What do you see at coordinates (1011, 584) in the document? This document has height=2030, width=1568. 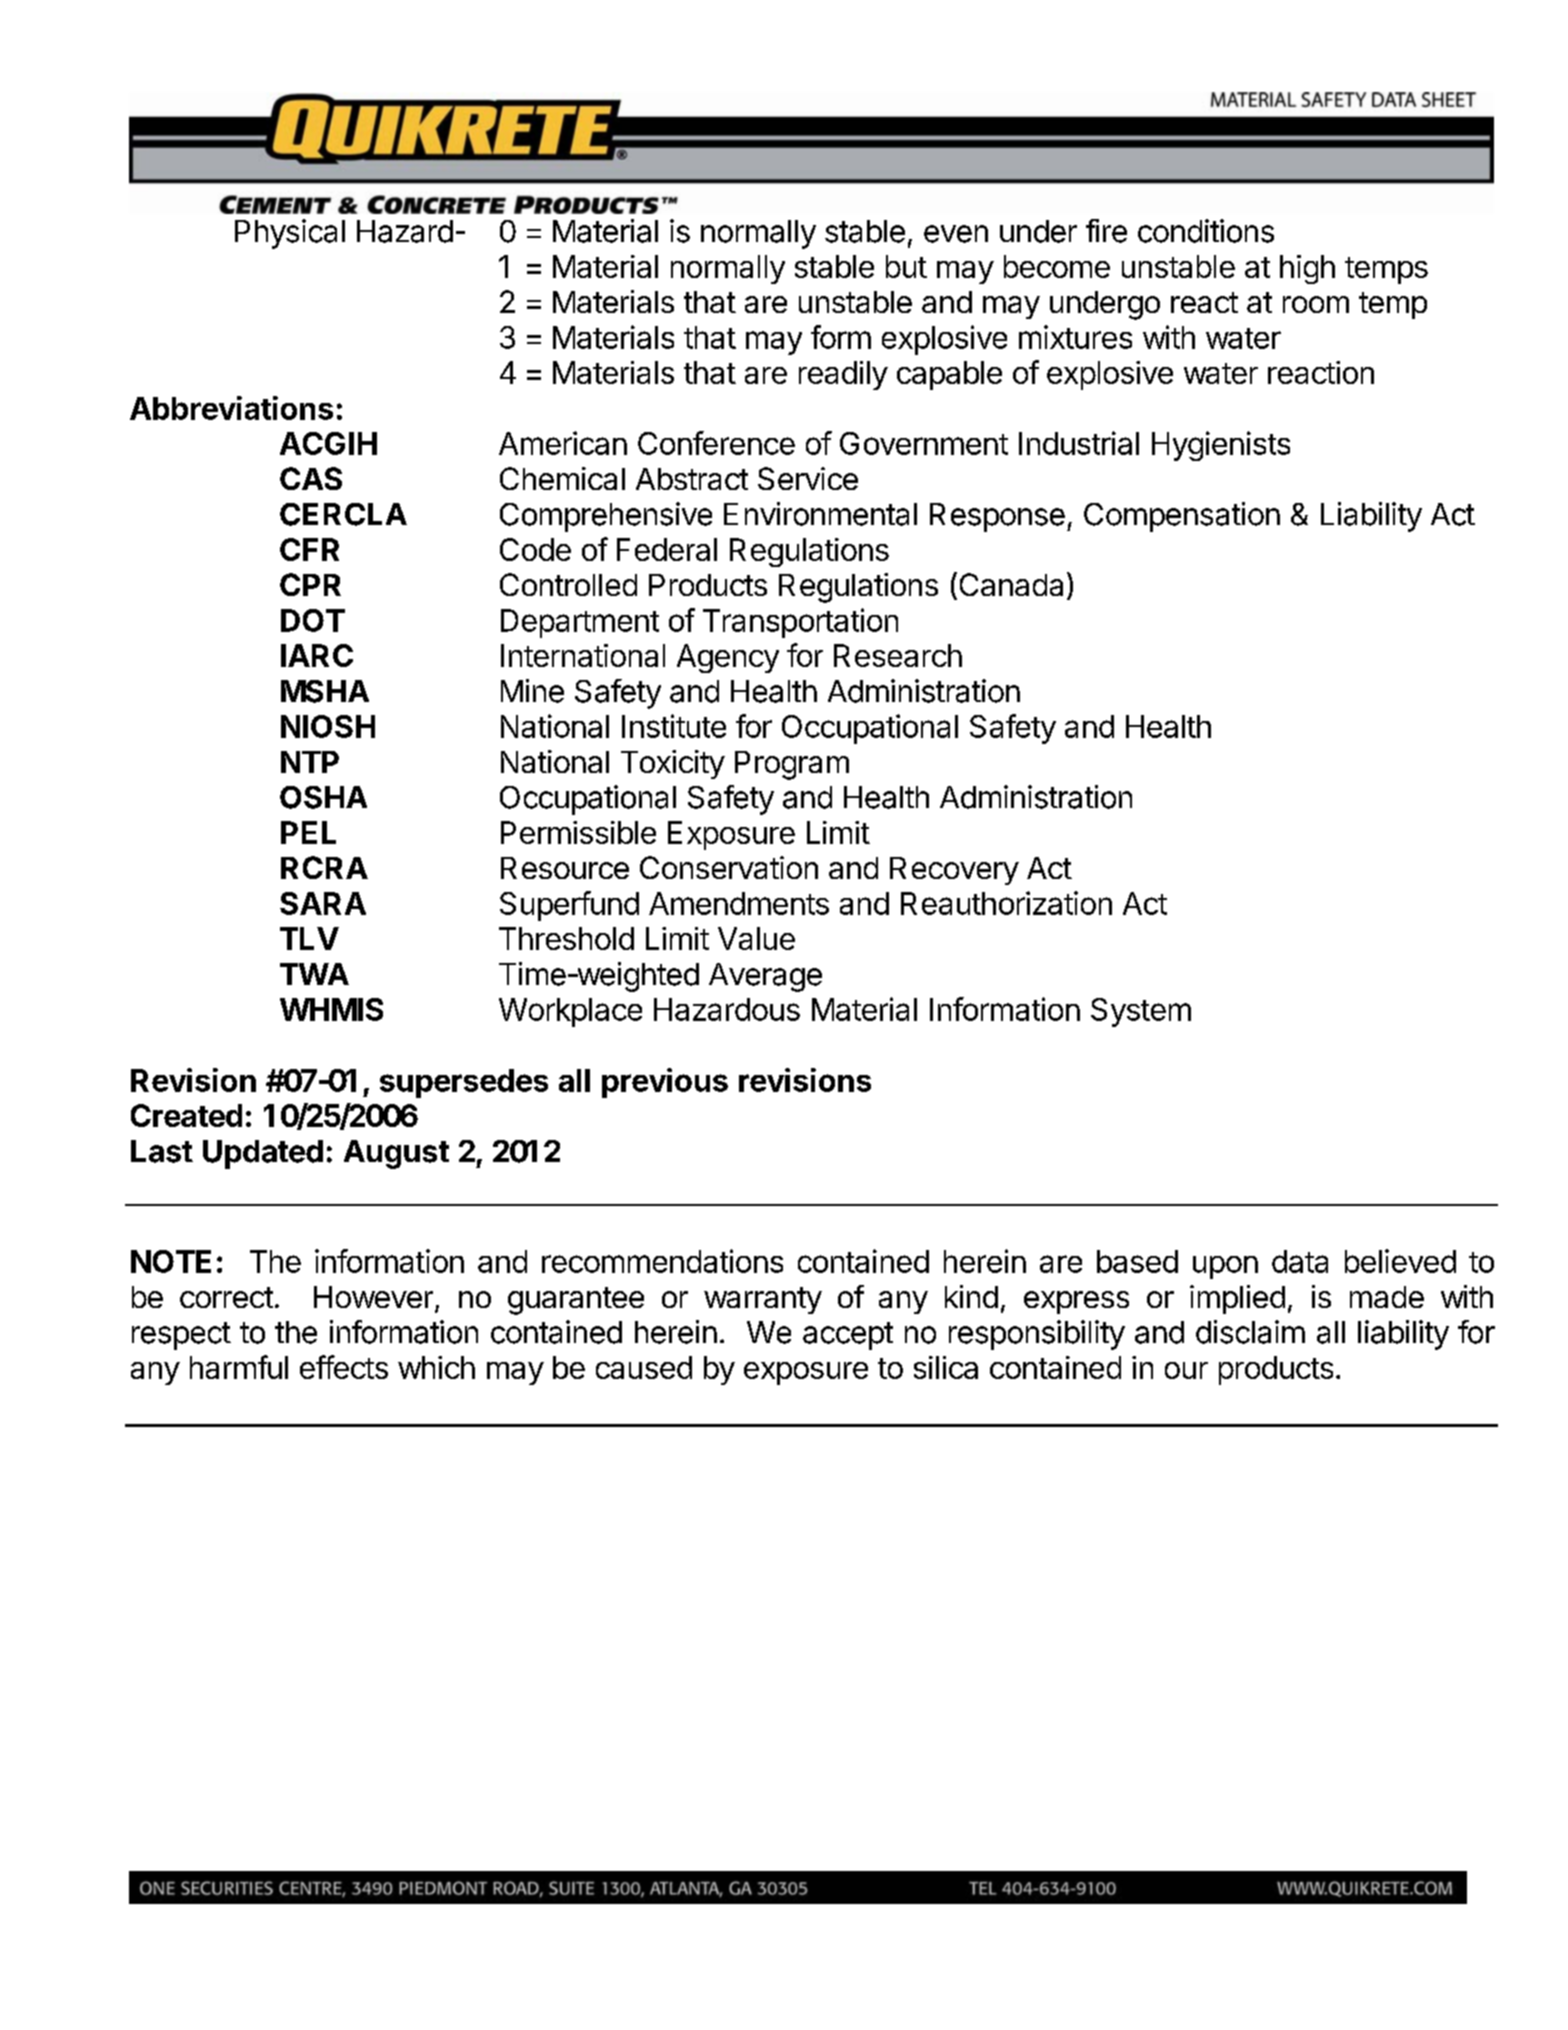 I see `Canada` at bounding box center [1011, 584].
